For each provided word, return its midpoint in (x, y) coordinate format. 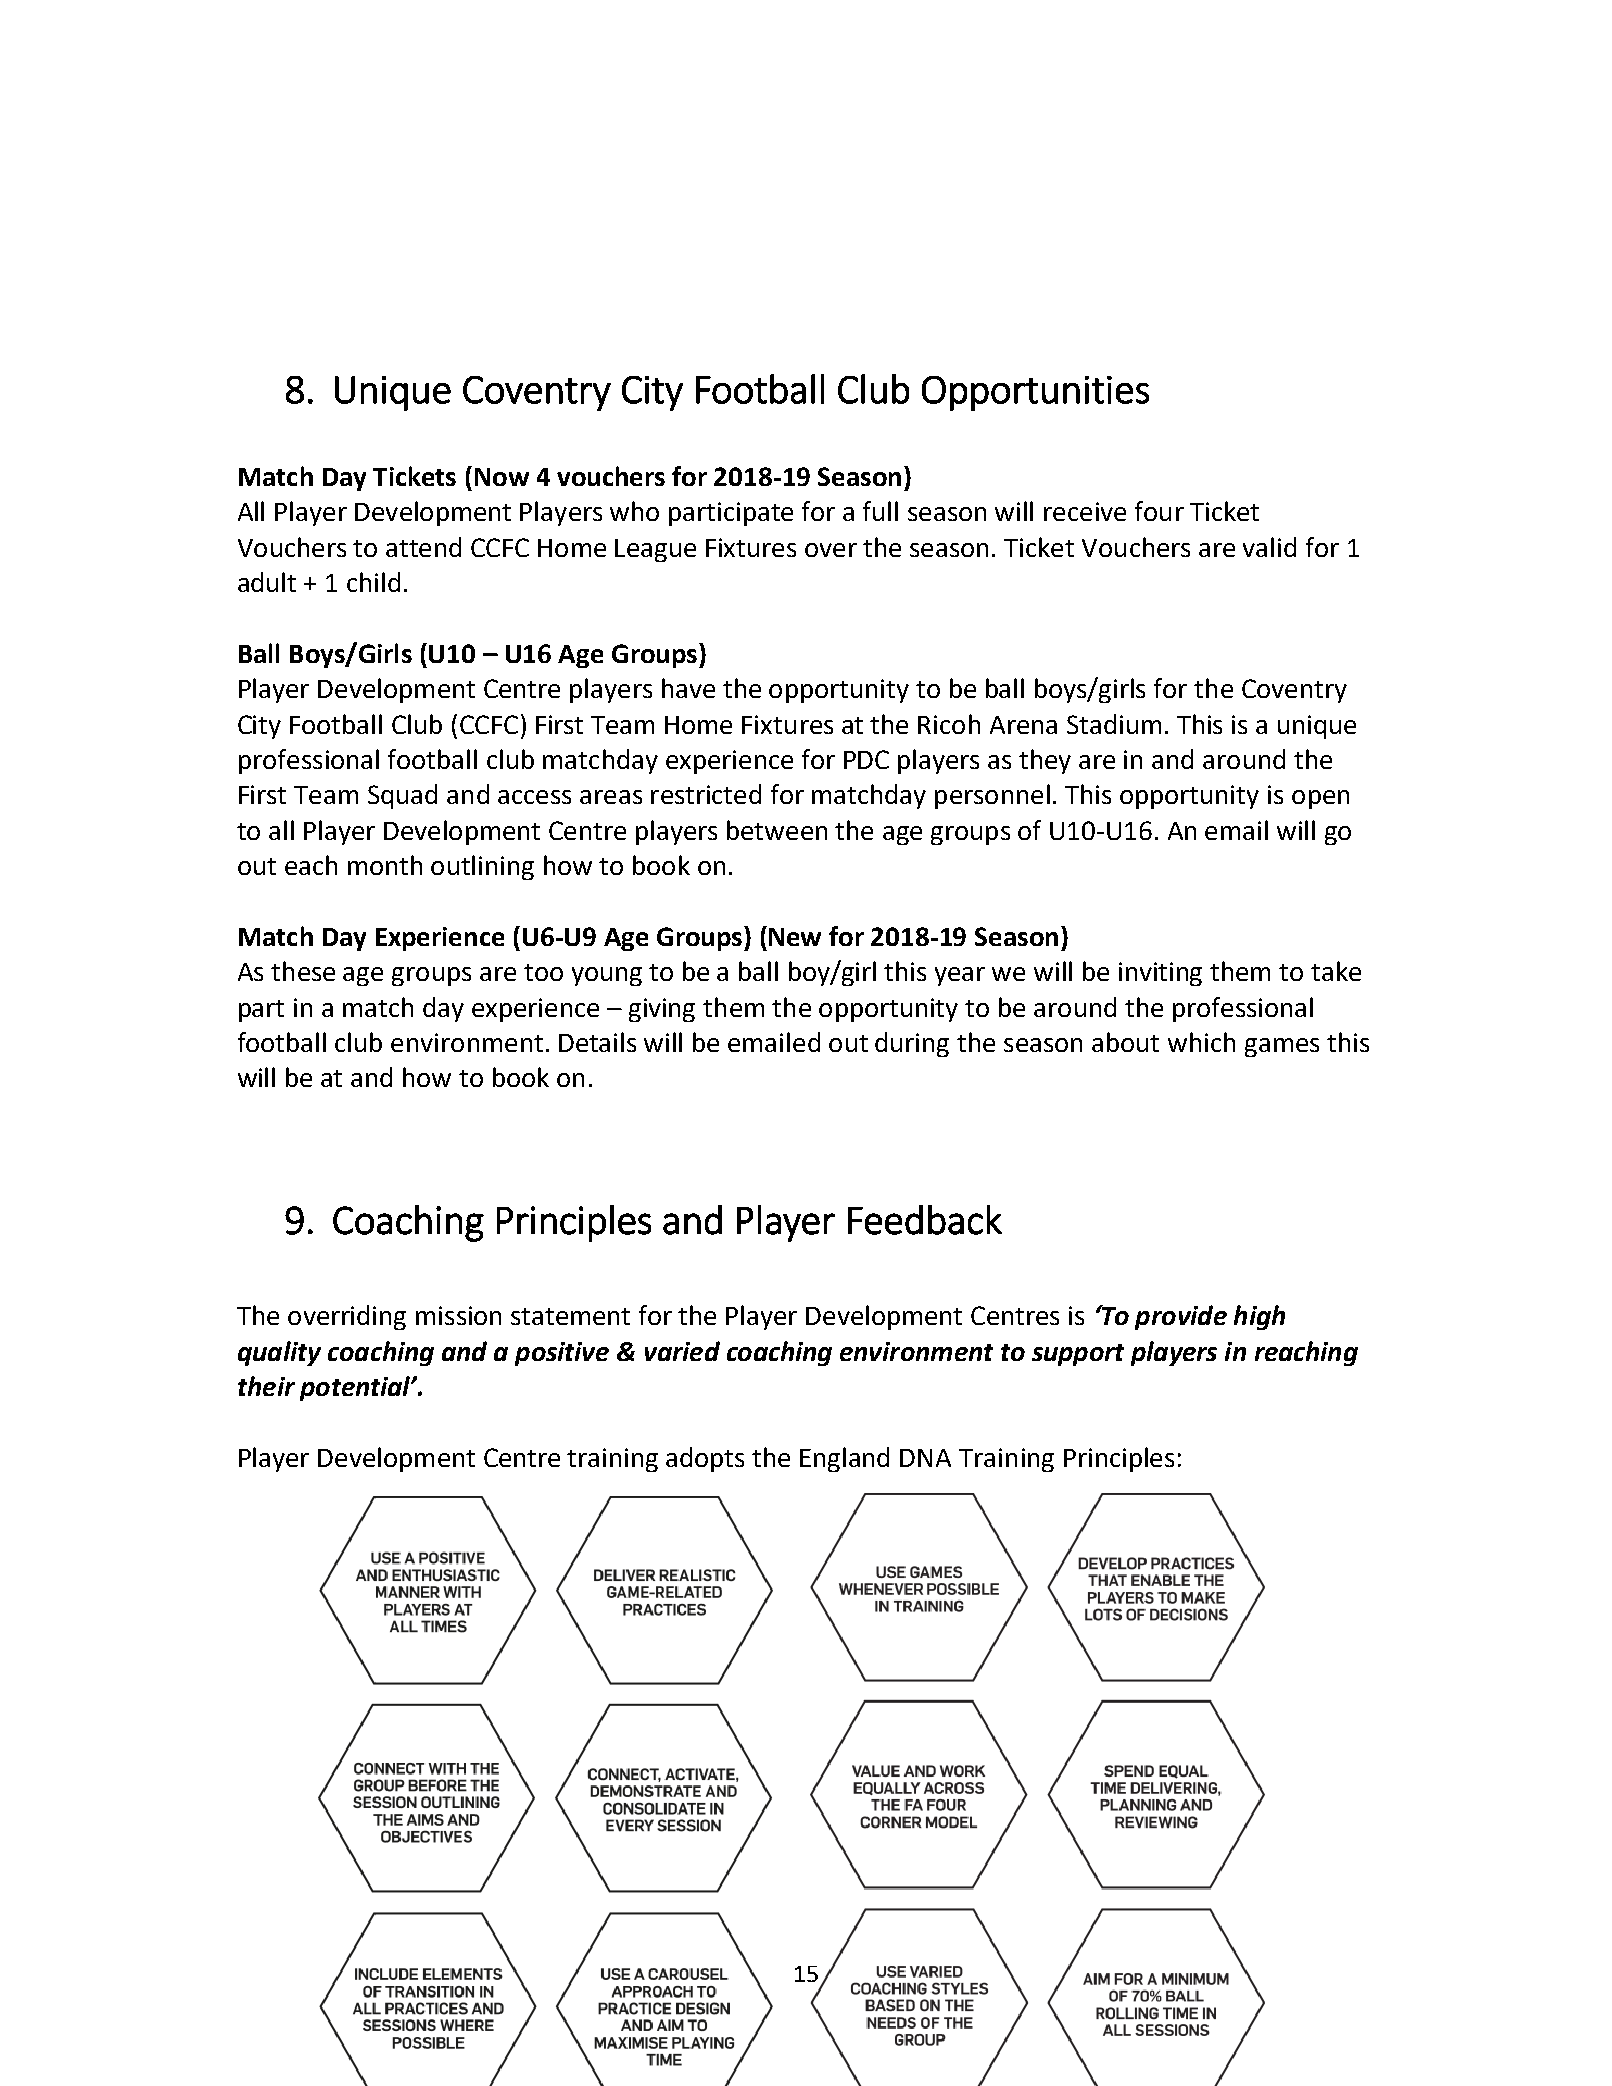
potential (356, 1388)
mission (458, 1315)
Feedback (925, 1220)
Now (502, 477)
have (688, 688)
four (1159, 511)
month (385, 865)
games (1282, 1047)
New (795, 937)
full (880, 511)
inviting (1160, 974)
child (373, 582)
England (844, 1459)
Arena (1023, 725)
